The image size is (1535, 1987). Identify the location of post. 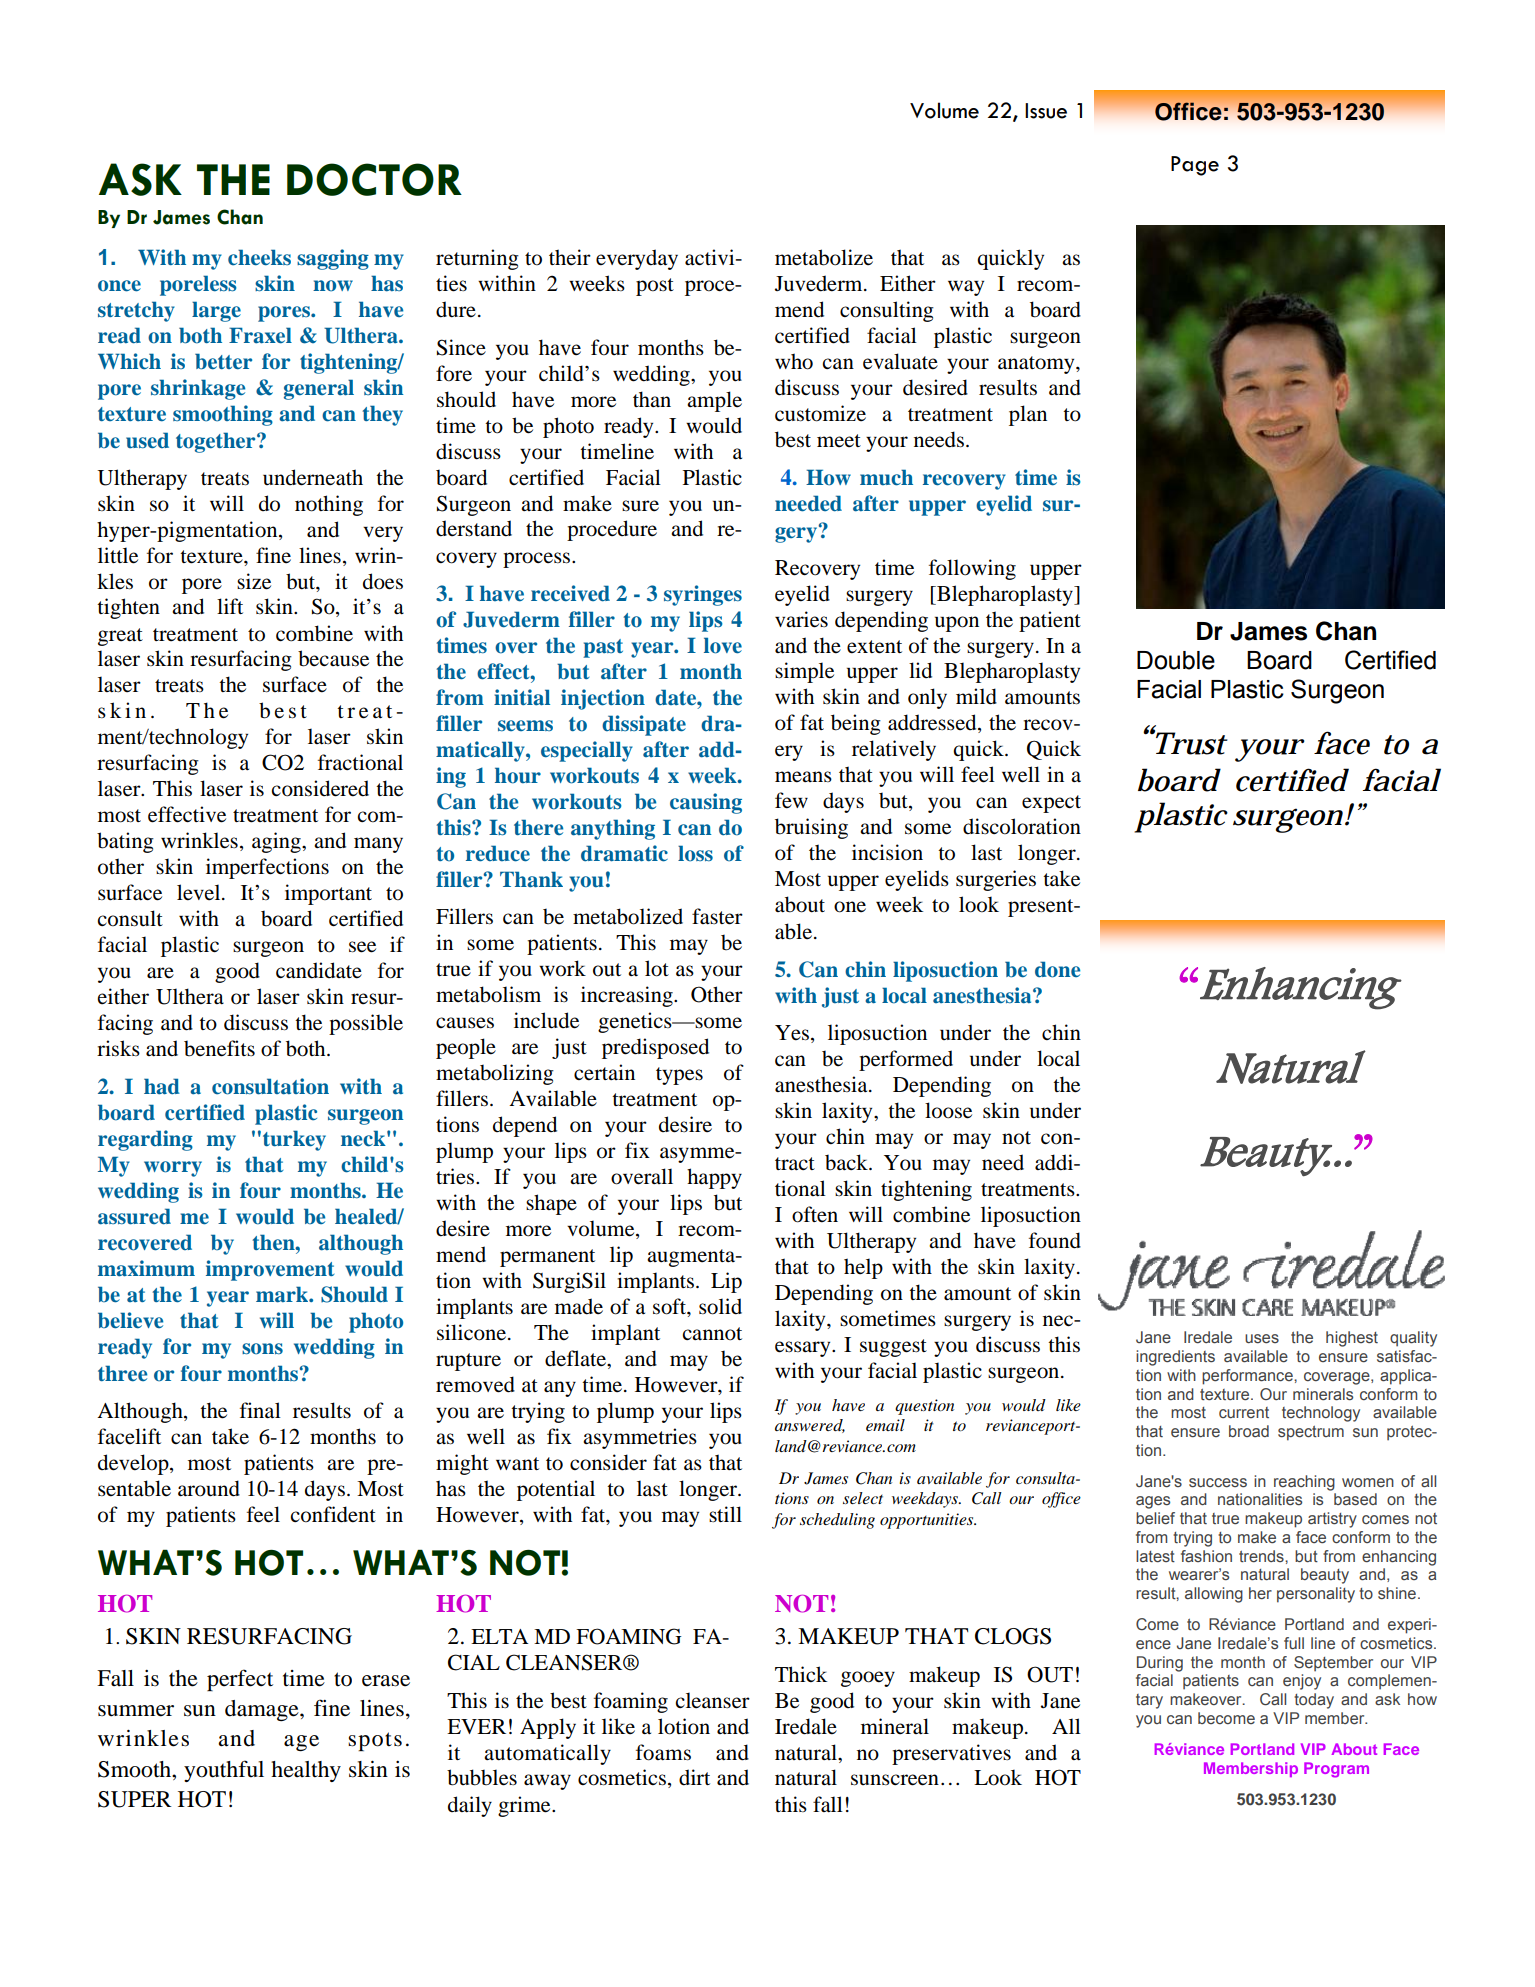
(655, 287).
